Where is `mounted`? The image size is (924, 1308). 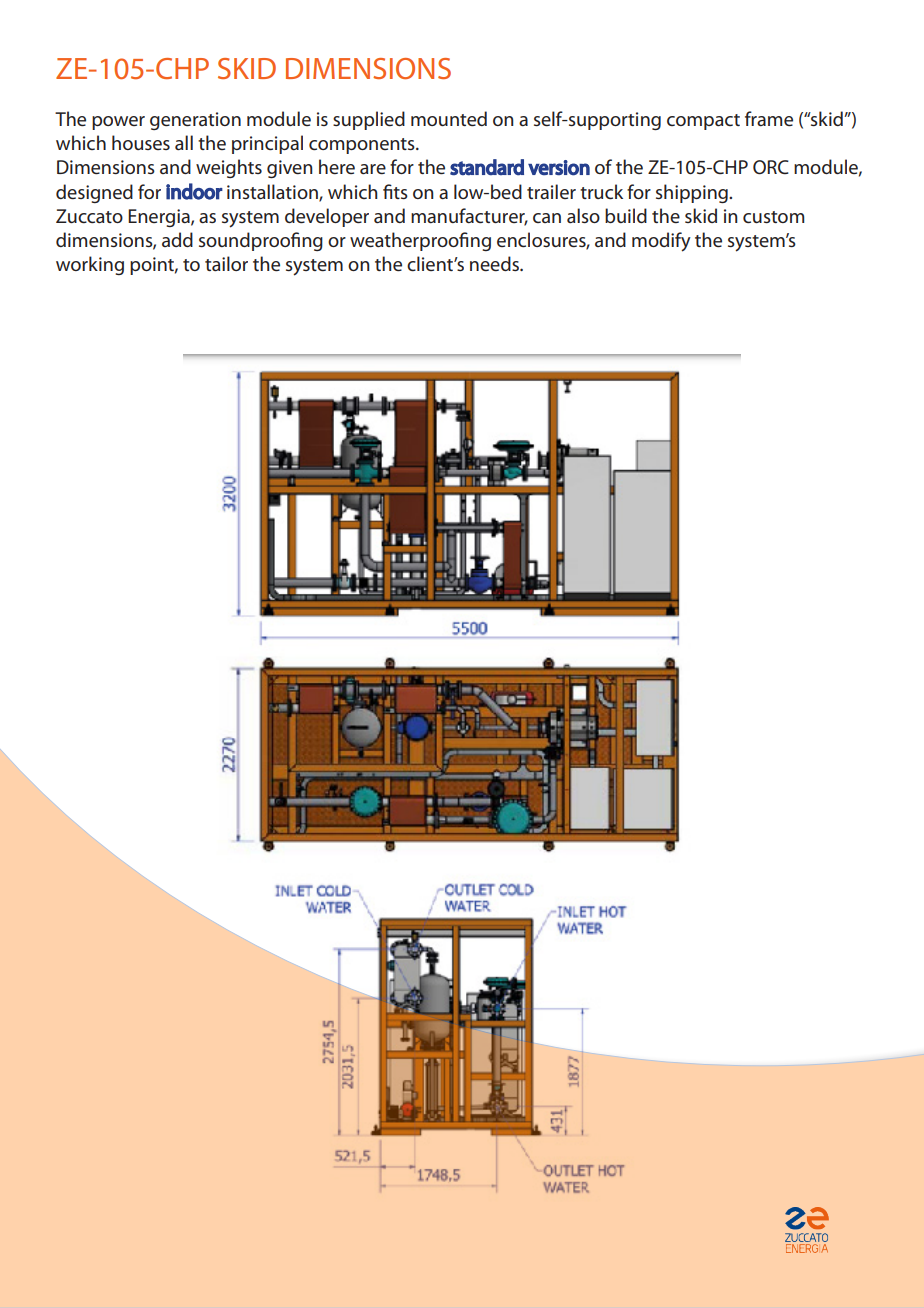 mounted is located at coordinates (449, 118).
